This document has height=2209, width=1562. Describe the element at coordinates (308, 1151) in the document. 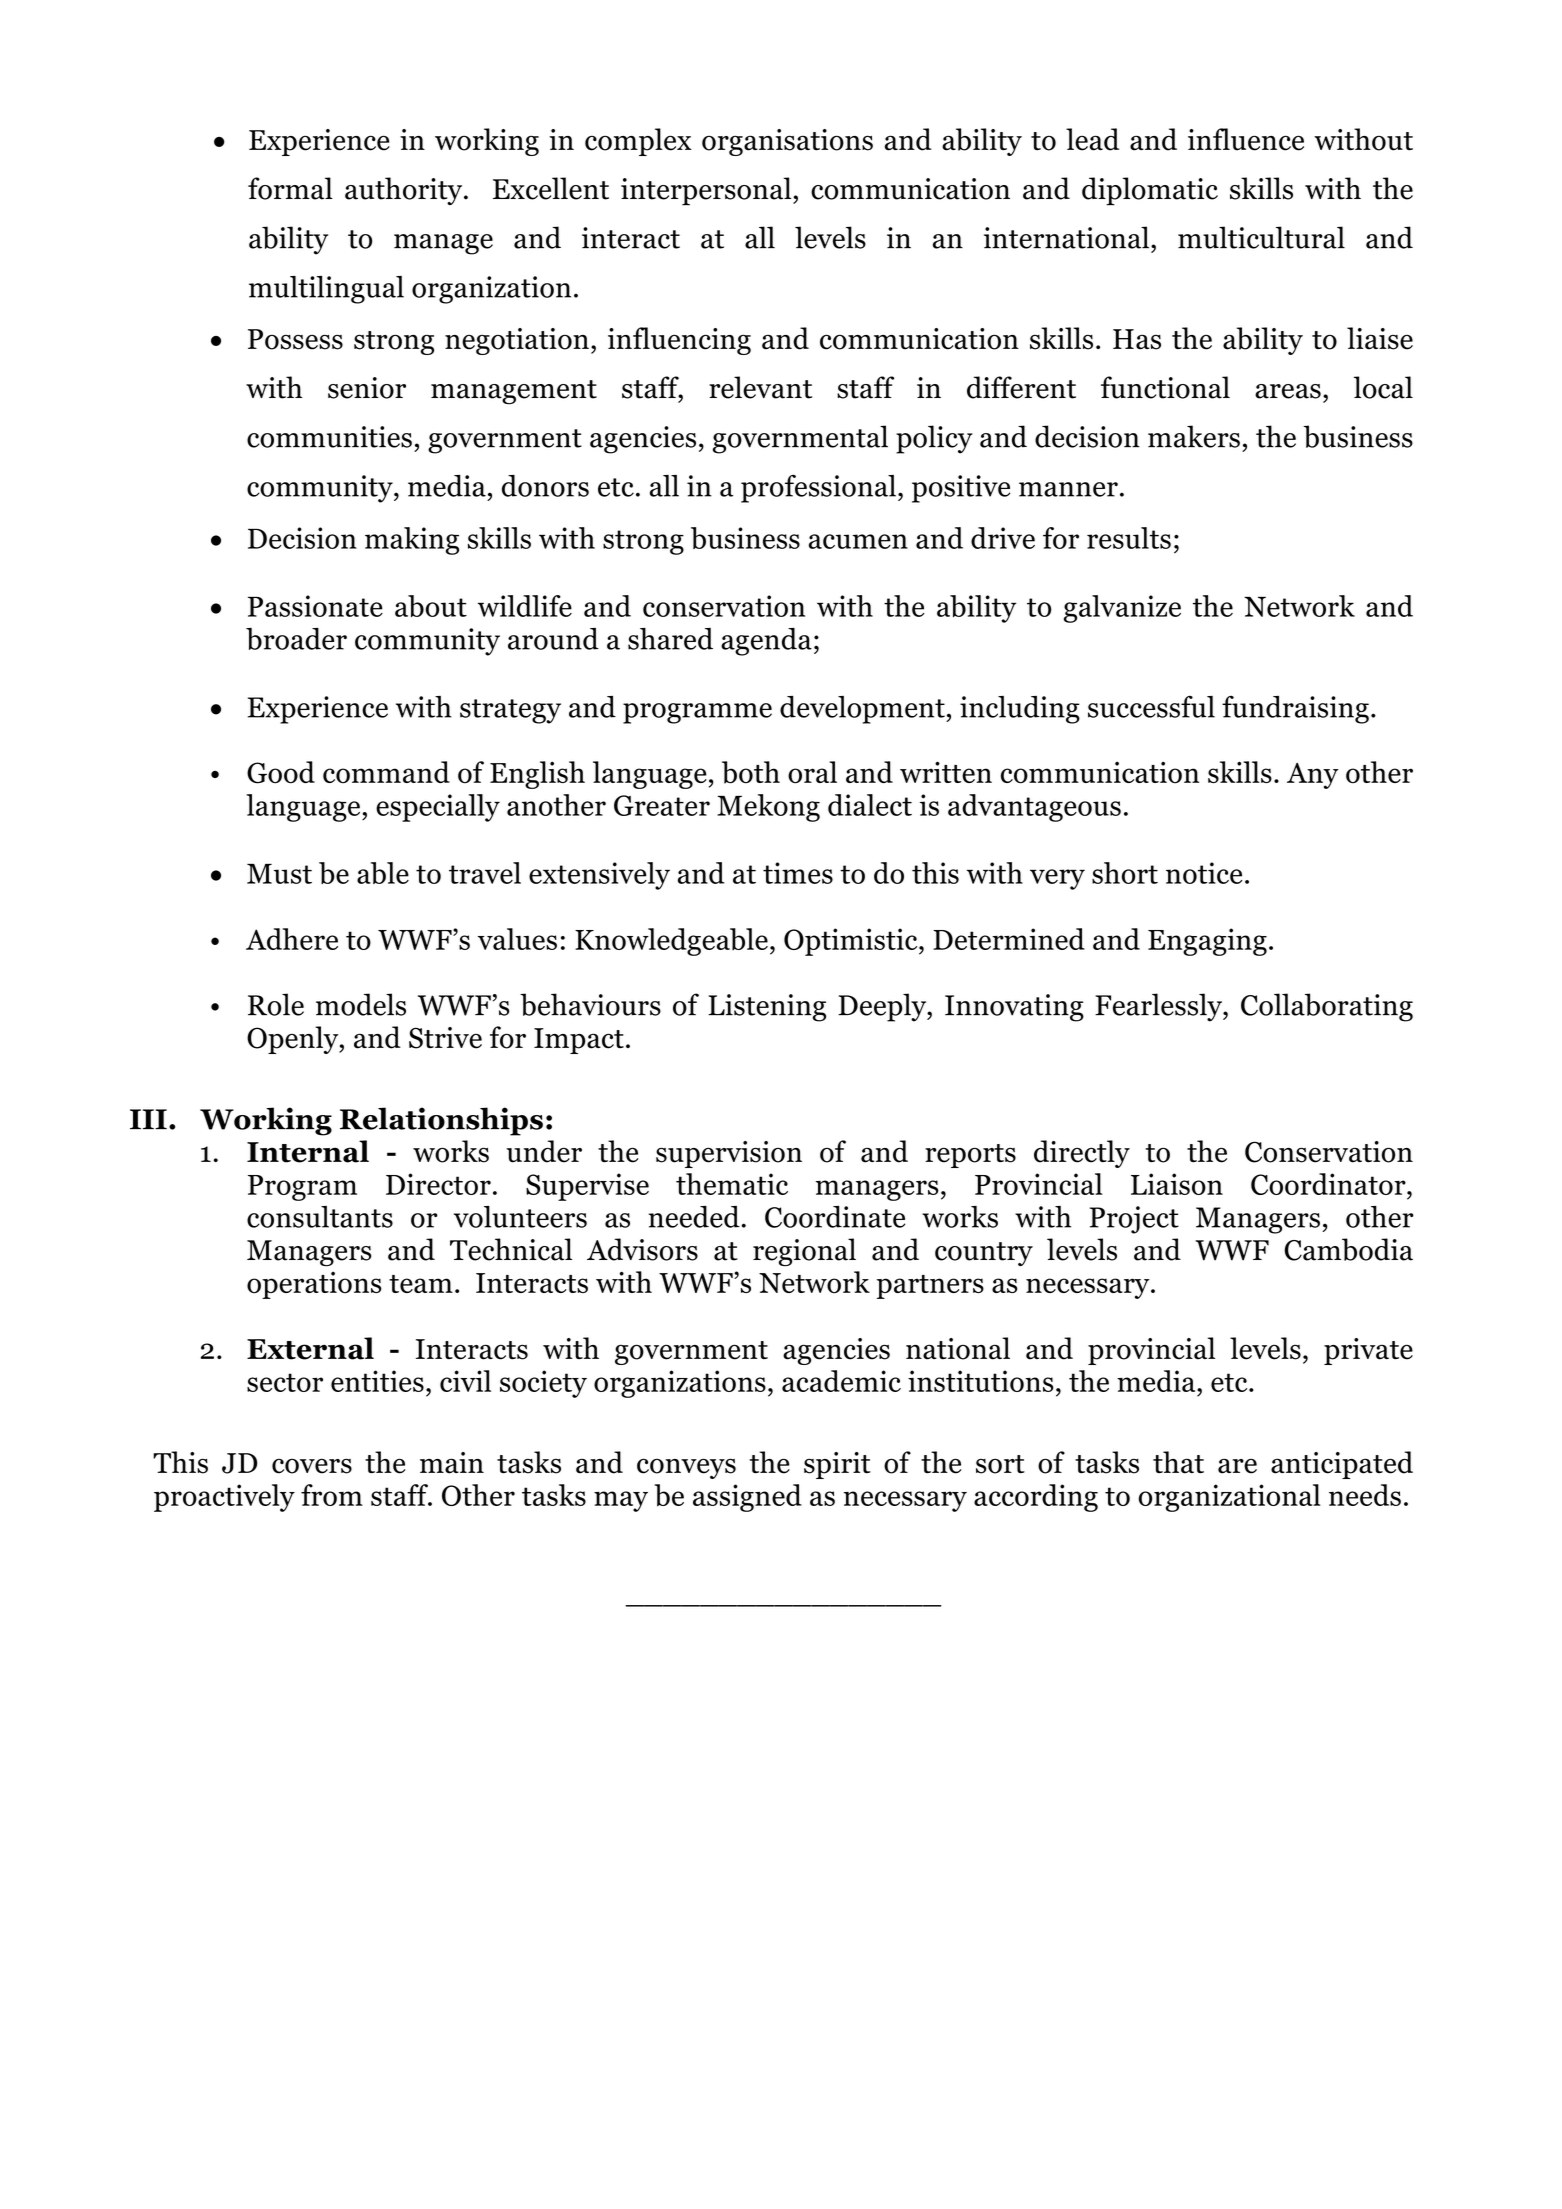

I see `Internal` at that location.
